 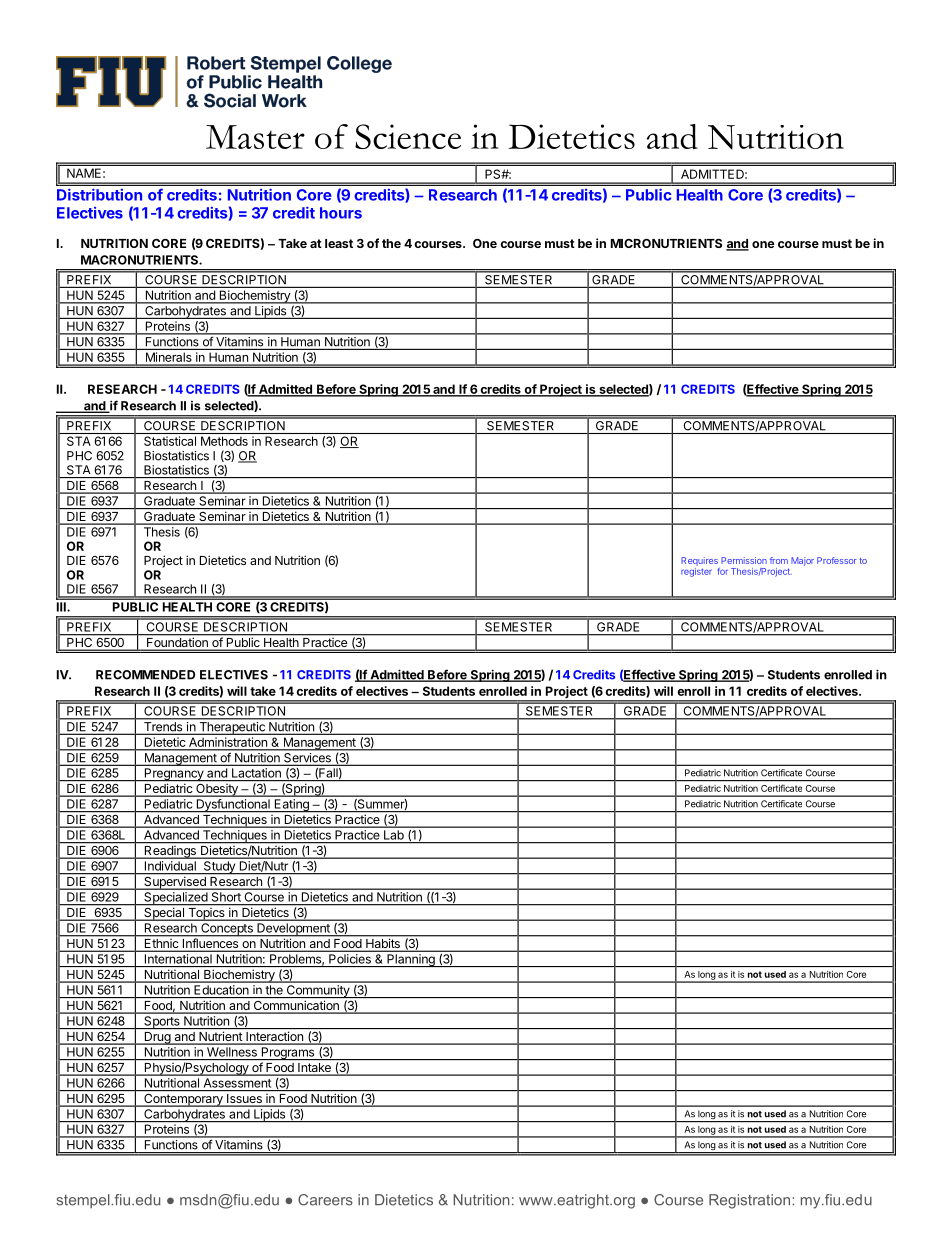 What do you see at coordinates (744, 560) in the page?
I see `Permission` at bounding box center [744, 560].
